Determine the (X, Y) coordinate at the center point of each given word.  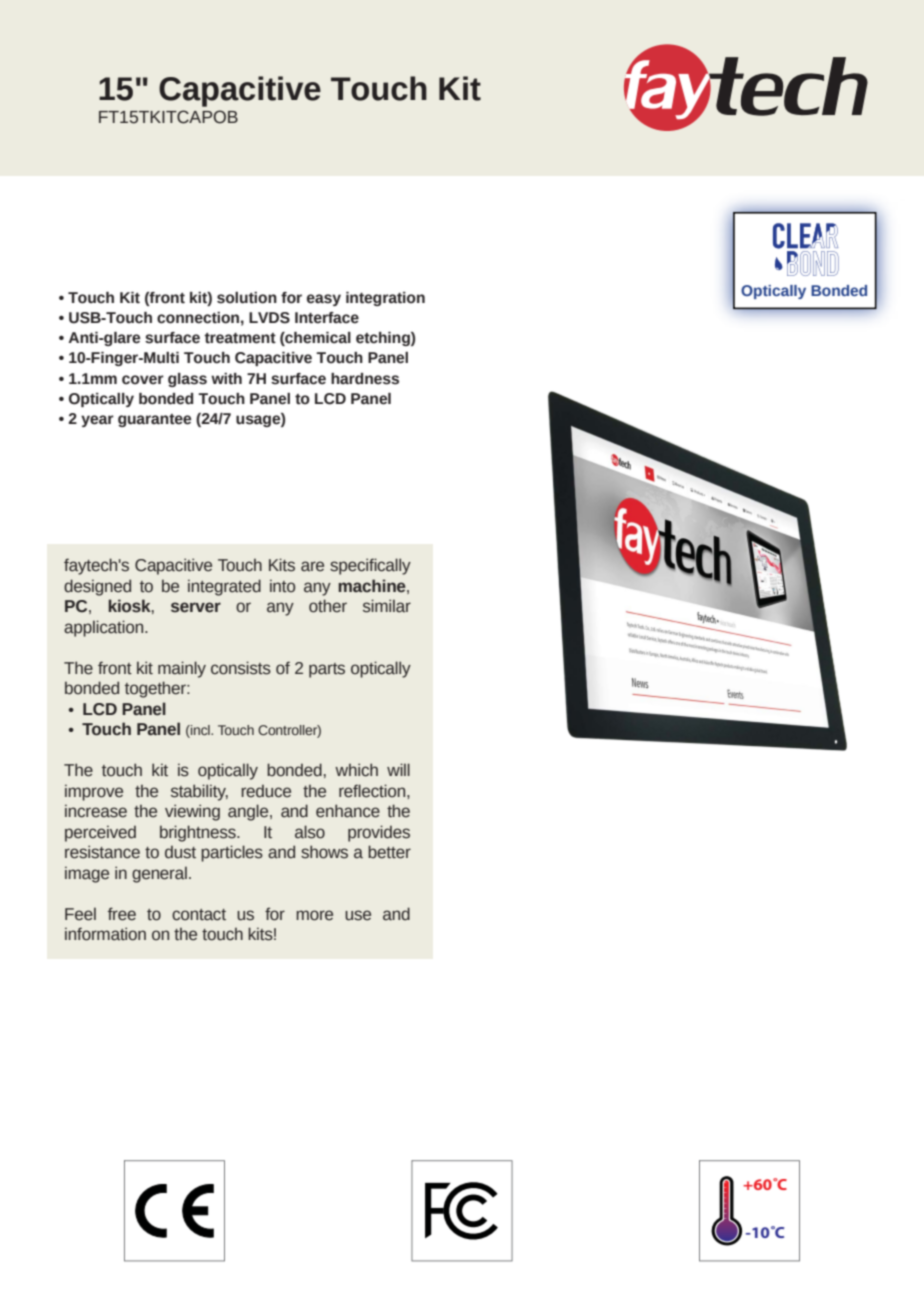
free (122, 914)
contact (199, 915)
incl (200, 731)
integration (385, 299)
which (356, 770)
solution (247, 298)
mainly (182, 669)
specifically (370, 566)
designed (97, 587)
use (358, 915)
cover (143, 380)
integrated (224, 587)
